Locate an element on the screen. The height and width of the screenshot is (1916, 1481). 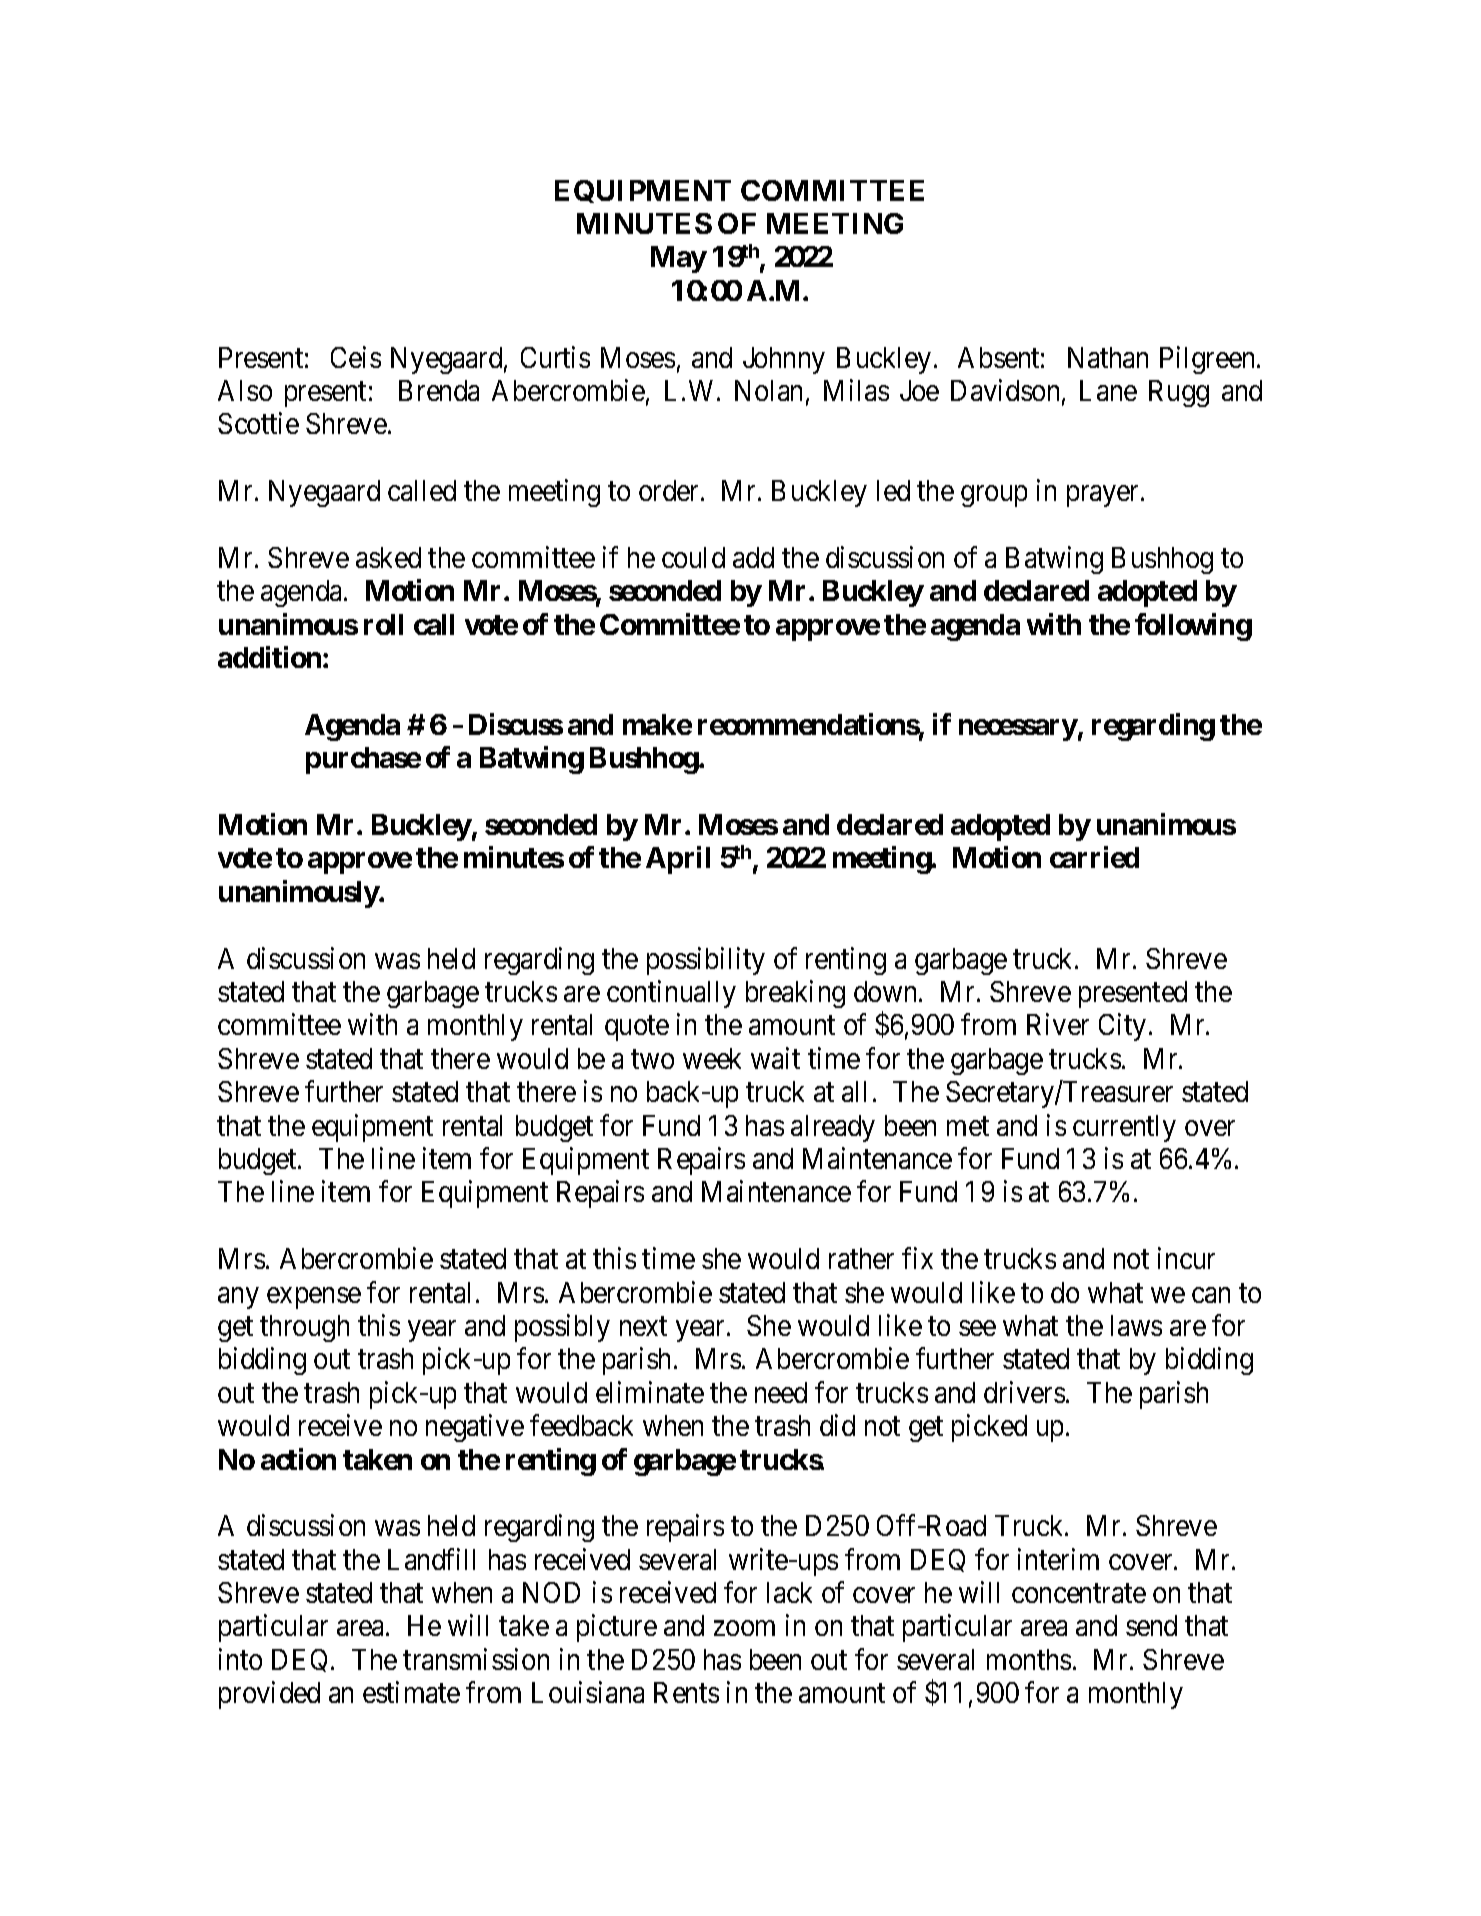
estimate is located at coordinates (411, 1692).
